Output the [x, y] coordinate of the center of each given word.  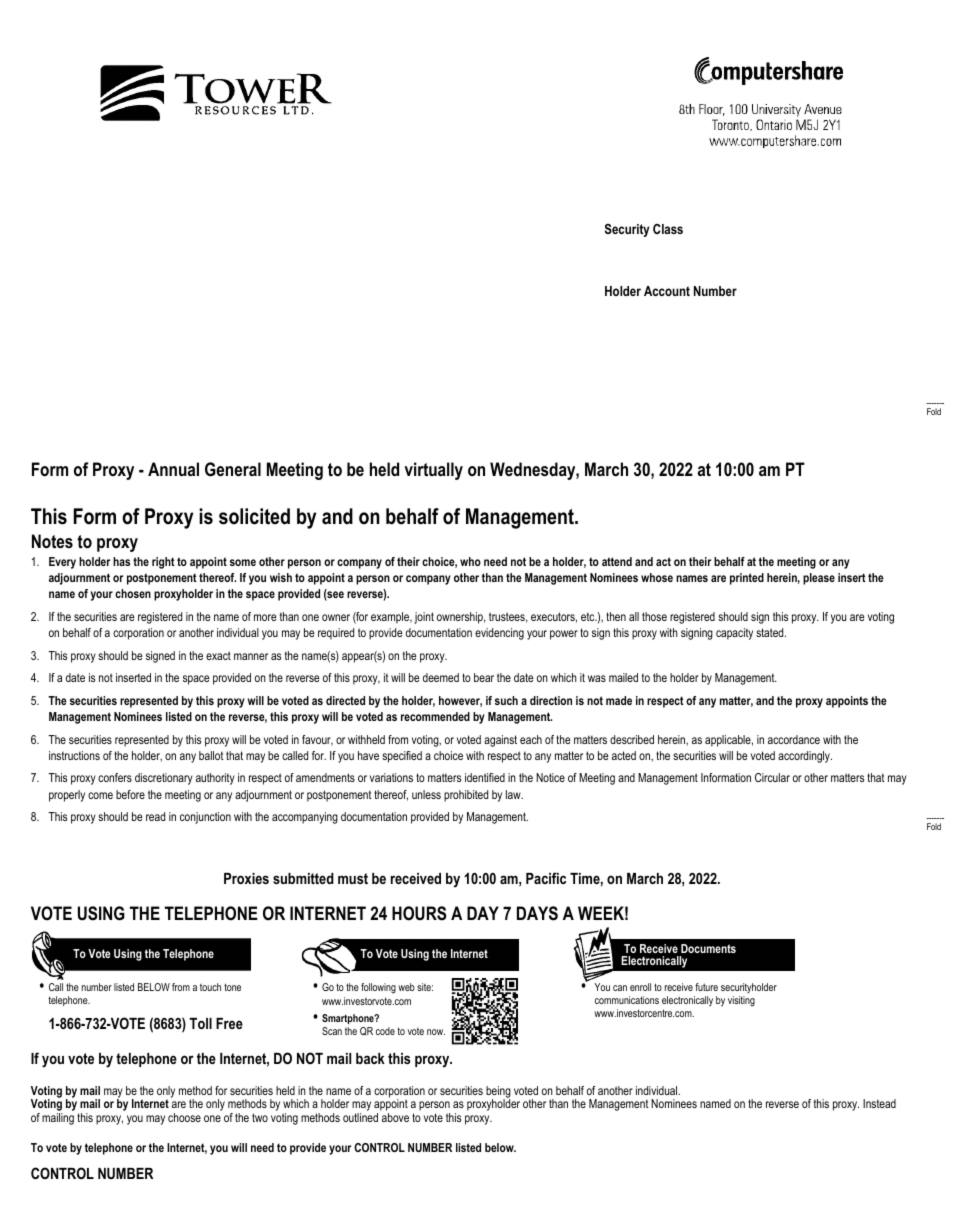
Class [668, 229]
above [395, 1117]
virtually [433, 471]
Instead [879, 1103]
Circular [772, 777]
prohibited [466, 796]
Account [667, 291]
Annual [173, 469]
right [163, 563]
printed [747, 579]
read [155, 816]
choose [184, 1117]
